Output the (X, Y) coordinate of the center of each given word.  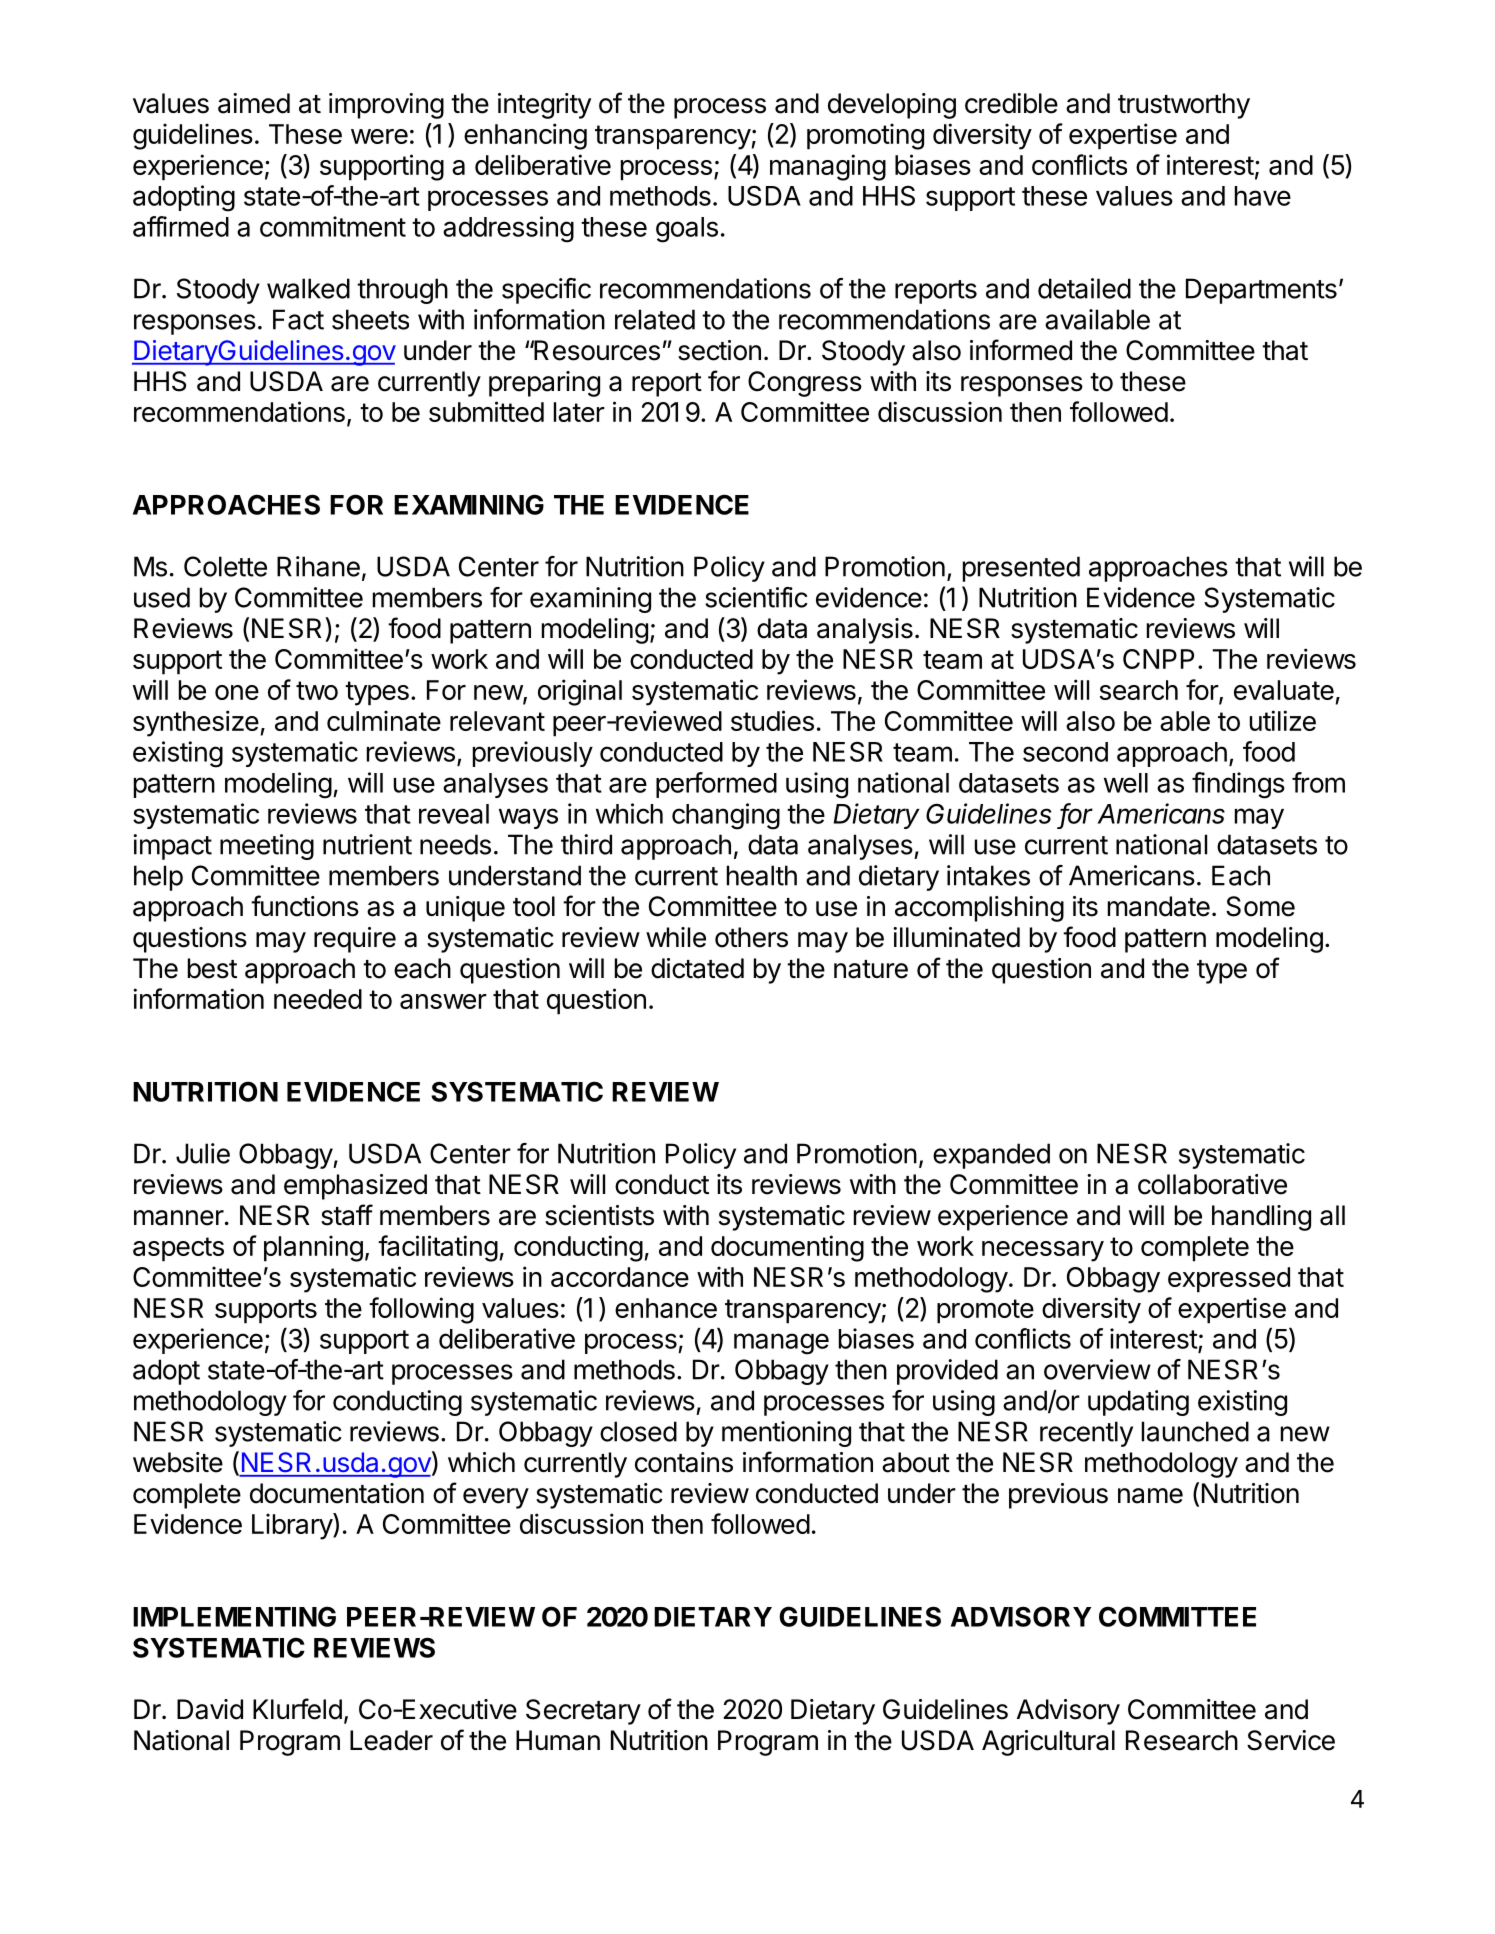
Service (1291, 1740)
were (379, 136)
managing (828, 167)
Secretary (583, 1712)
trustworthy (1184, 106)
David (210, 1709)
